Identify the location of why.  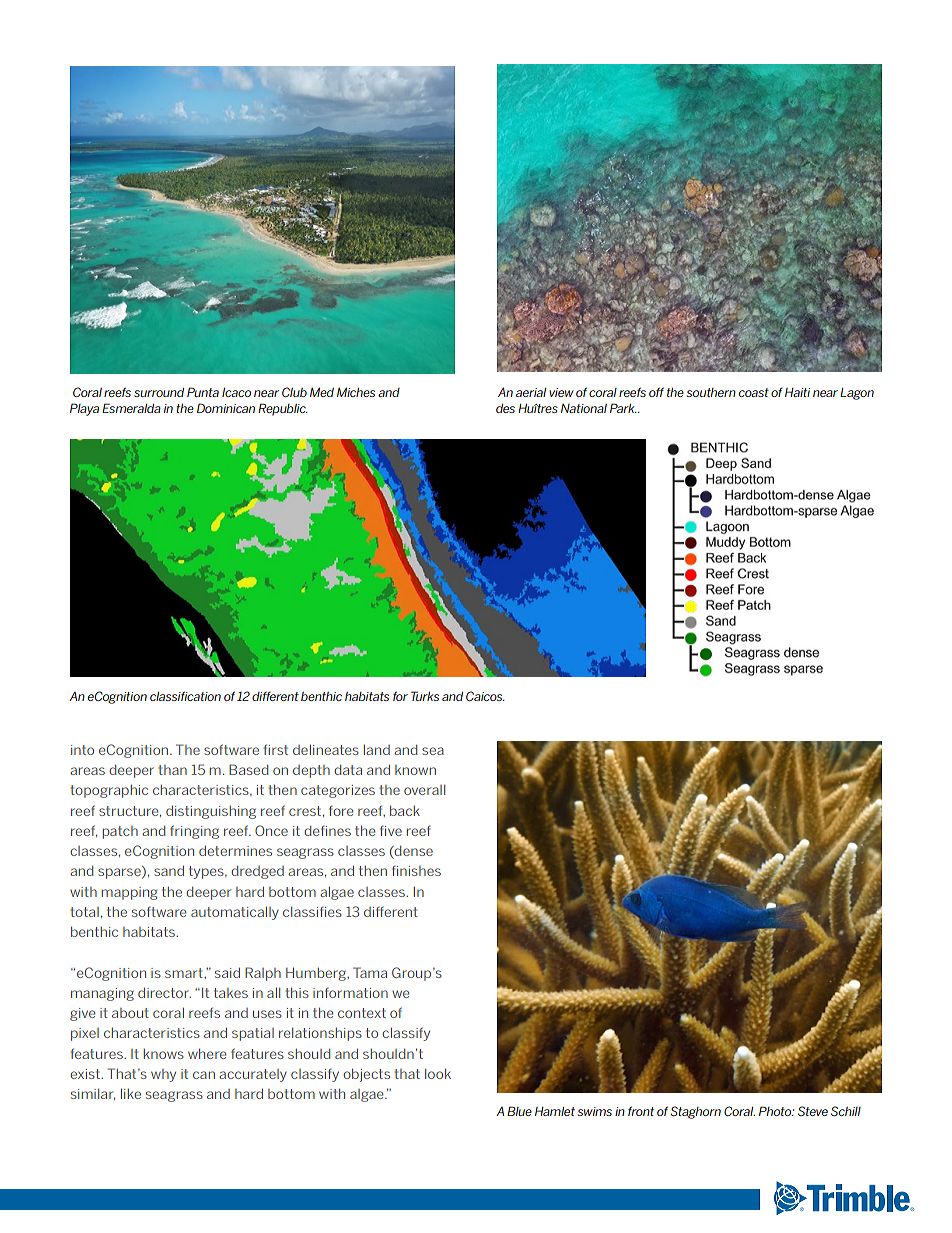
(163, 1075).
